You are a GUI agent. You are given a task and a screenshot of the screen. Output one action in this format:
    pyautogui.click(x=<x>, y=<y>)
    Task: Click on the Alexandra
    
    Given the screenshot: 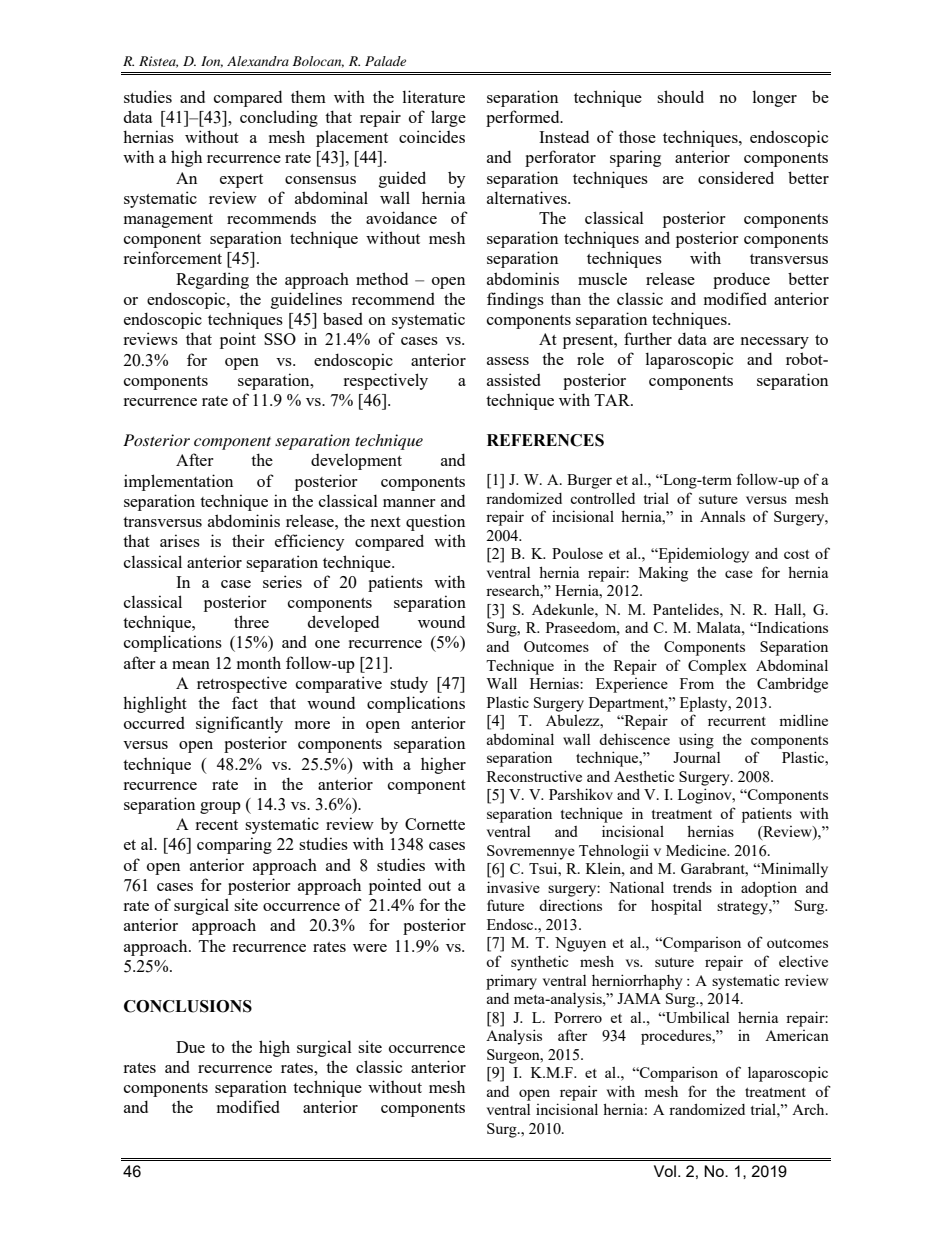 What is the action you would take?
    pyautogui.click(x=258, y=61)
